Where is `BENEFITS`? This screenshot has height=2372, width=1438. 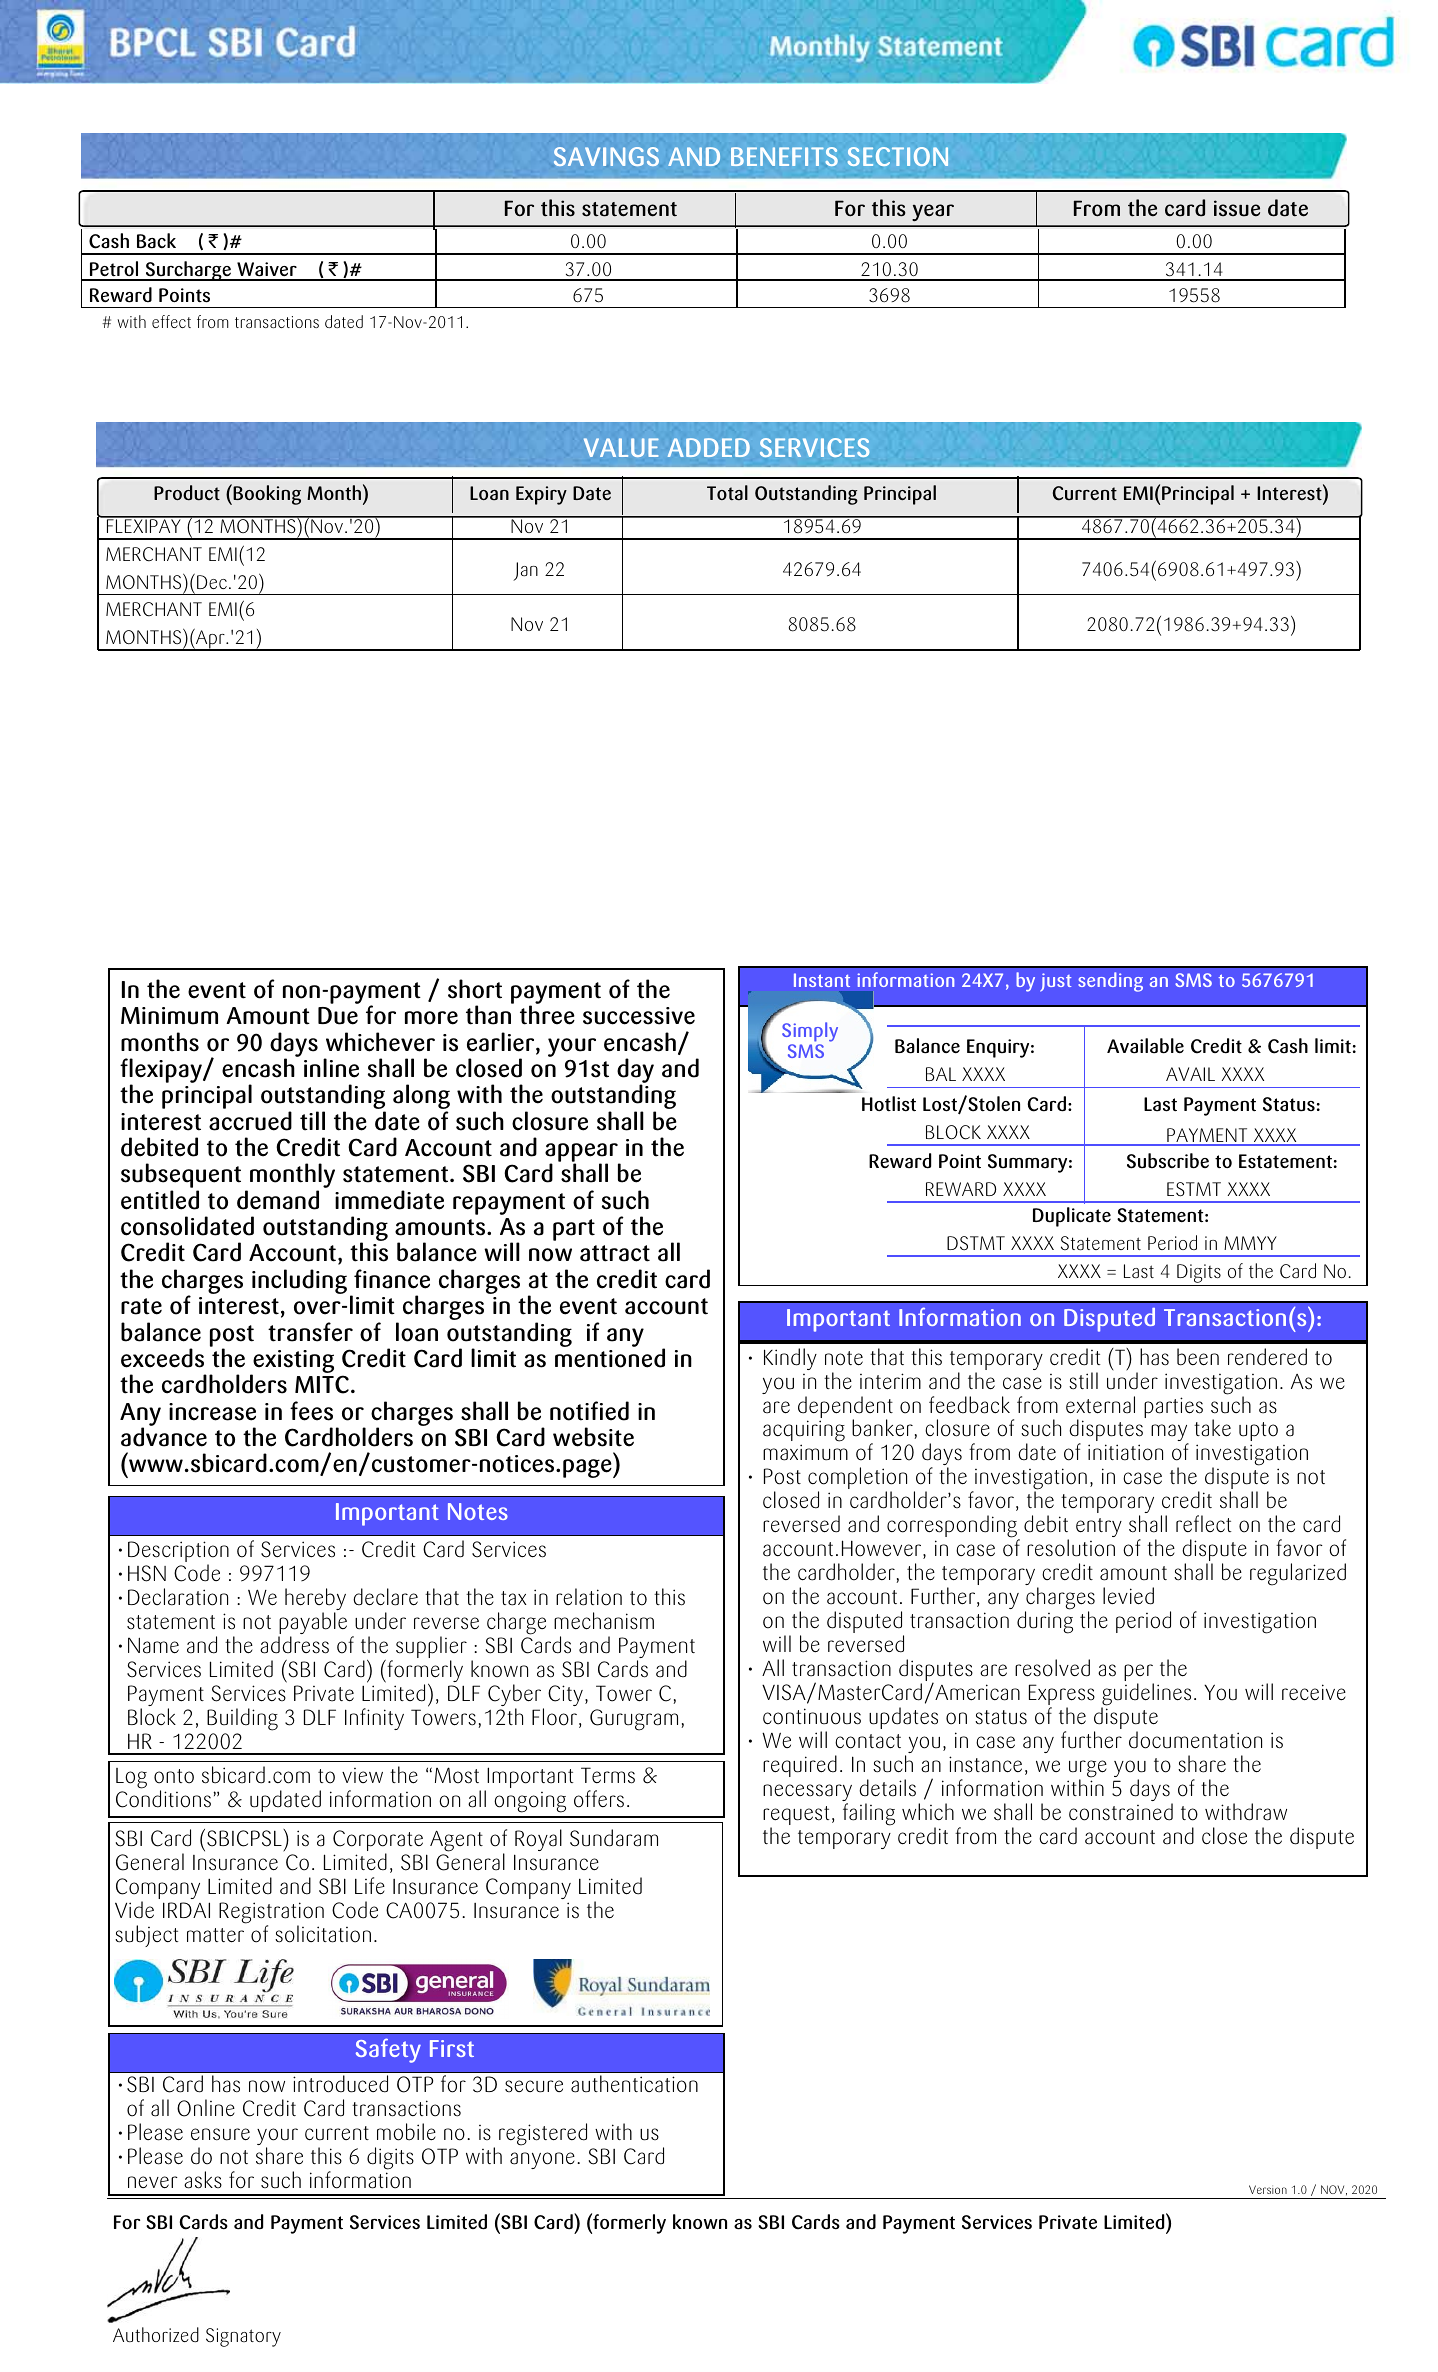 BENEFITS is located at coordinates (784, 156).
